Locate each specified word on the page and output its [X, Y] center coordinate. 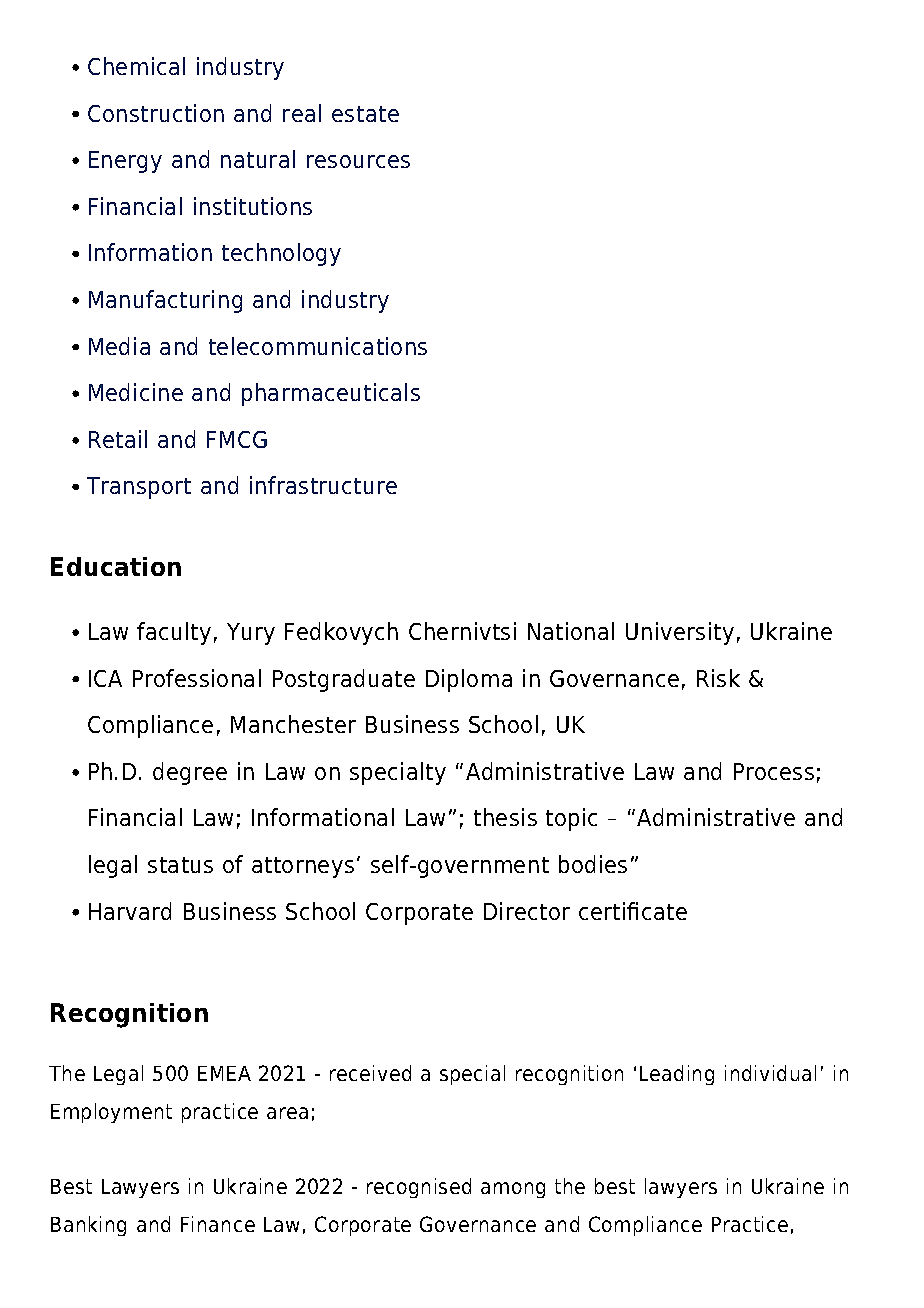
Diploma [469, 680]
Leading [677, 1075]
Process [774, 771]
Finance [218, 1224]
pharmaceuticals [331, 394]
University [680, 633]
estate [365, 114]
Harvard [130, 911]
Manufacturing [165, 301]
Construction [156, 113]
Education [116, 566]
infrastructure [323, 485]
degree [190, 773]
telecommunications [318, 346]
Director [527, 911]
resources [358, 161]
